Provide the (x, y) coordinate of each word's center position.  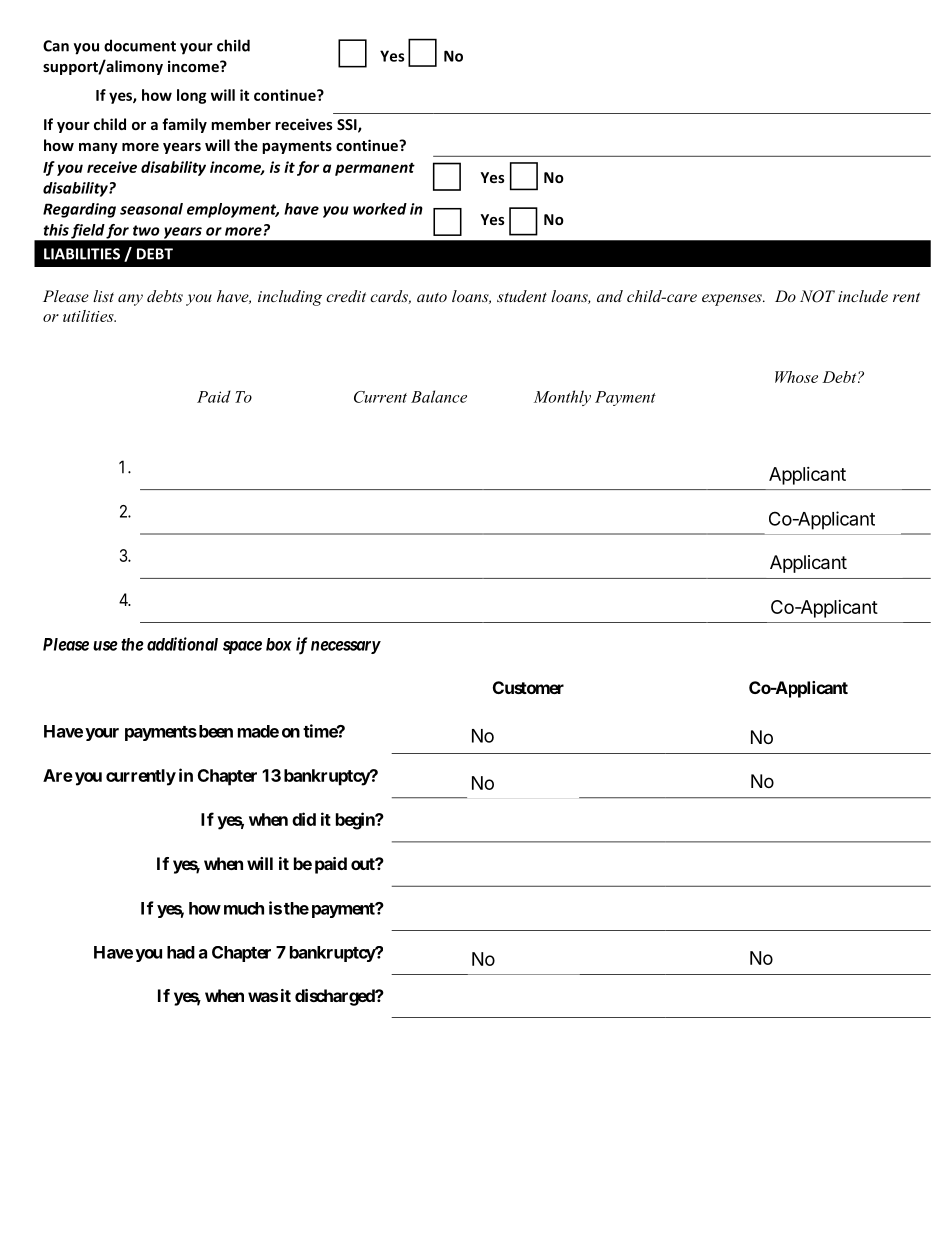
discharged (336, 997)
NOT (817, 296)
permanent (375, 169)
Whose (796, 377)
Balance (439, 396)
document (140, 45)
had (181, 952)
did (304, 819)
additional (182, 644)
